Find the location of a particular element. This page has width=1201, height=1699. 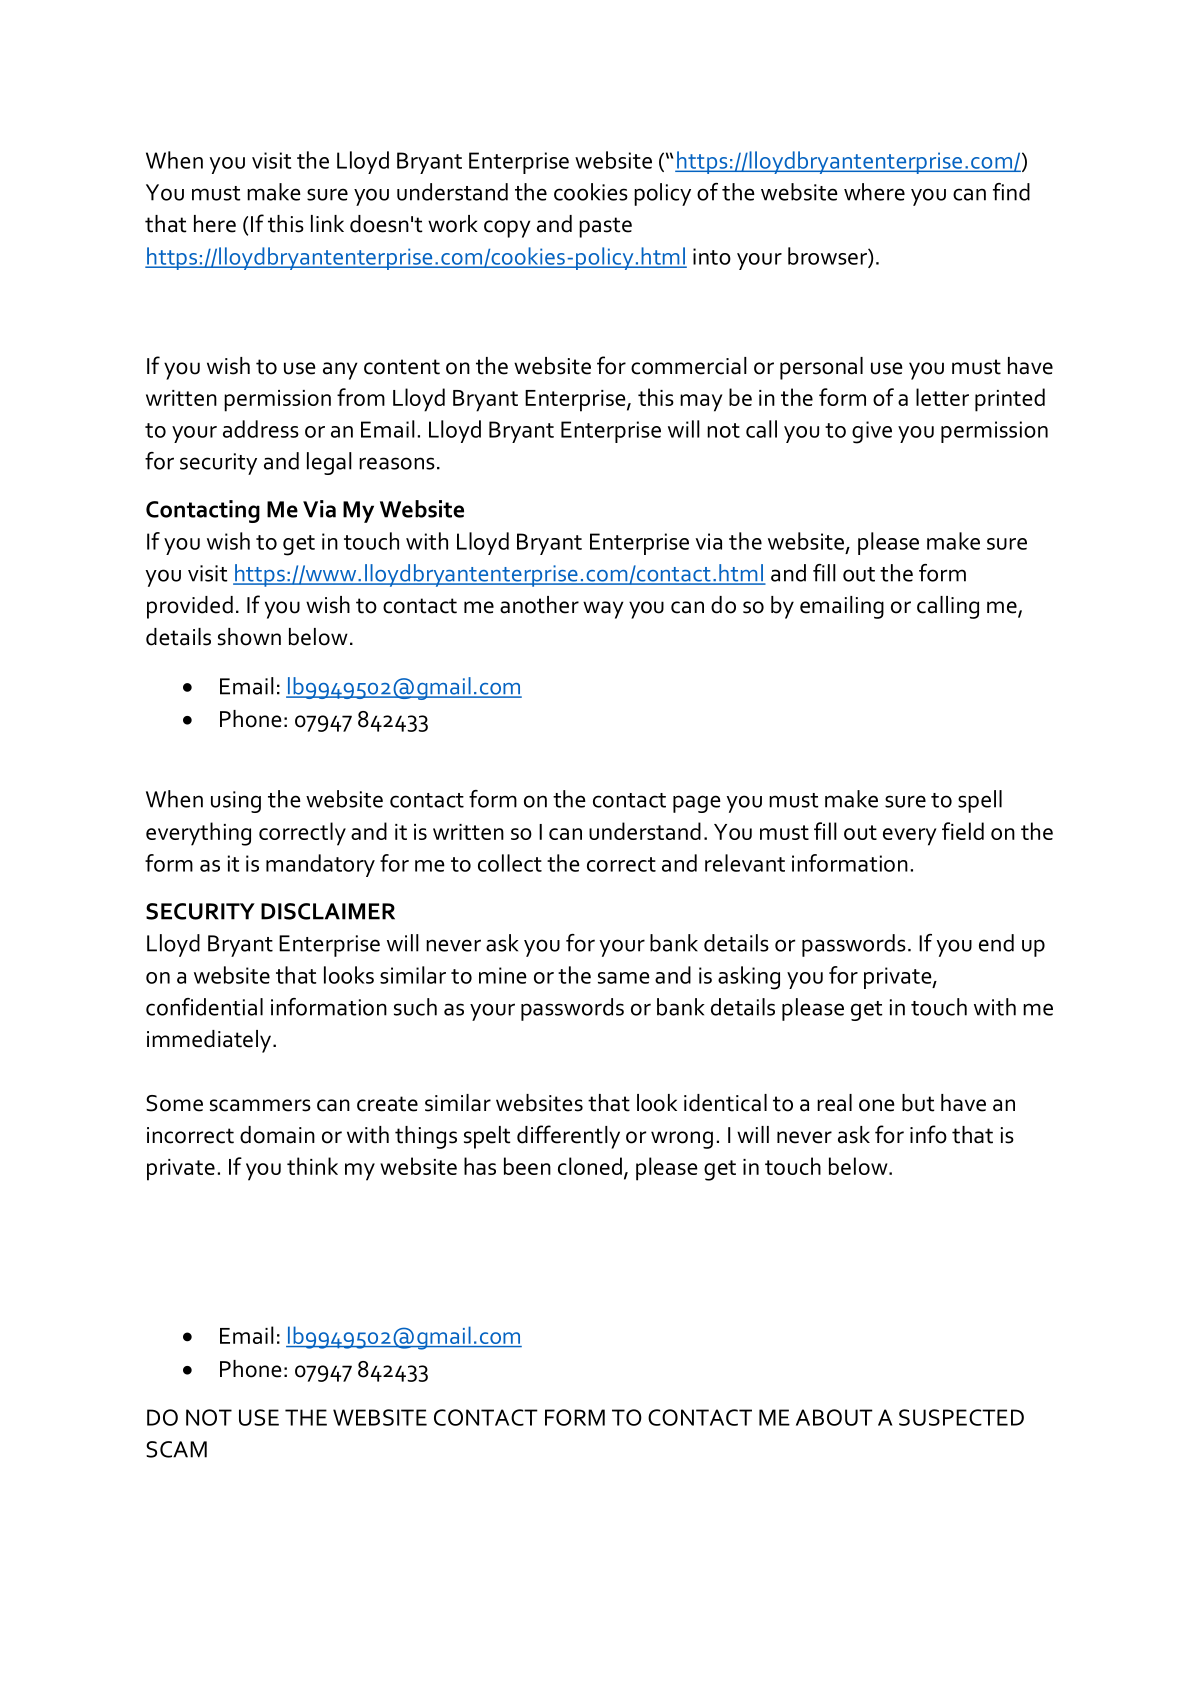

way is located at coordinates (603, 610).
